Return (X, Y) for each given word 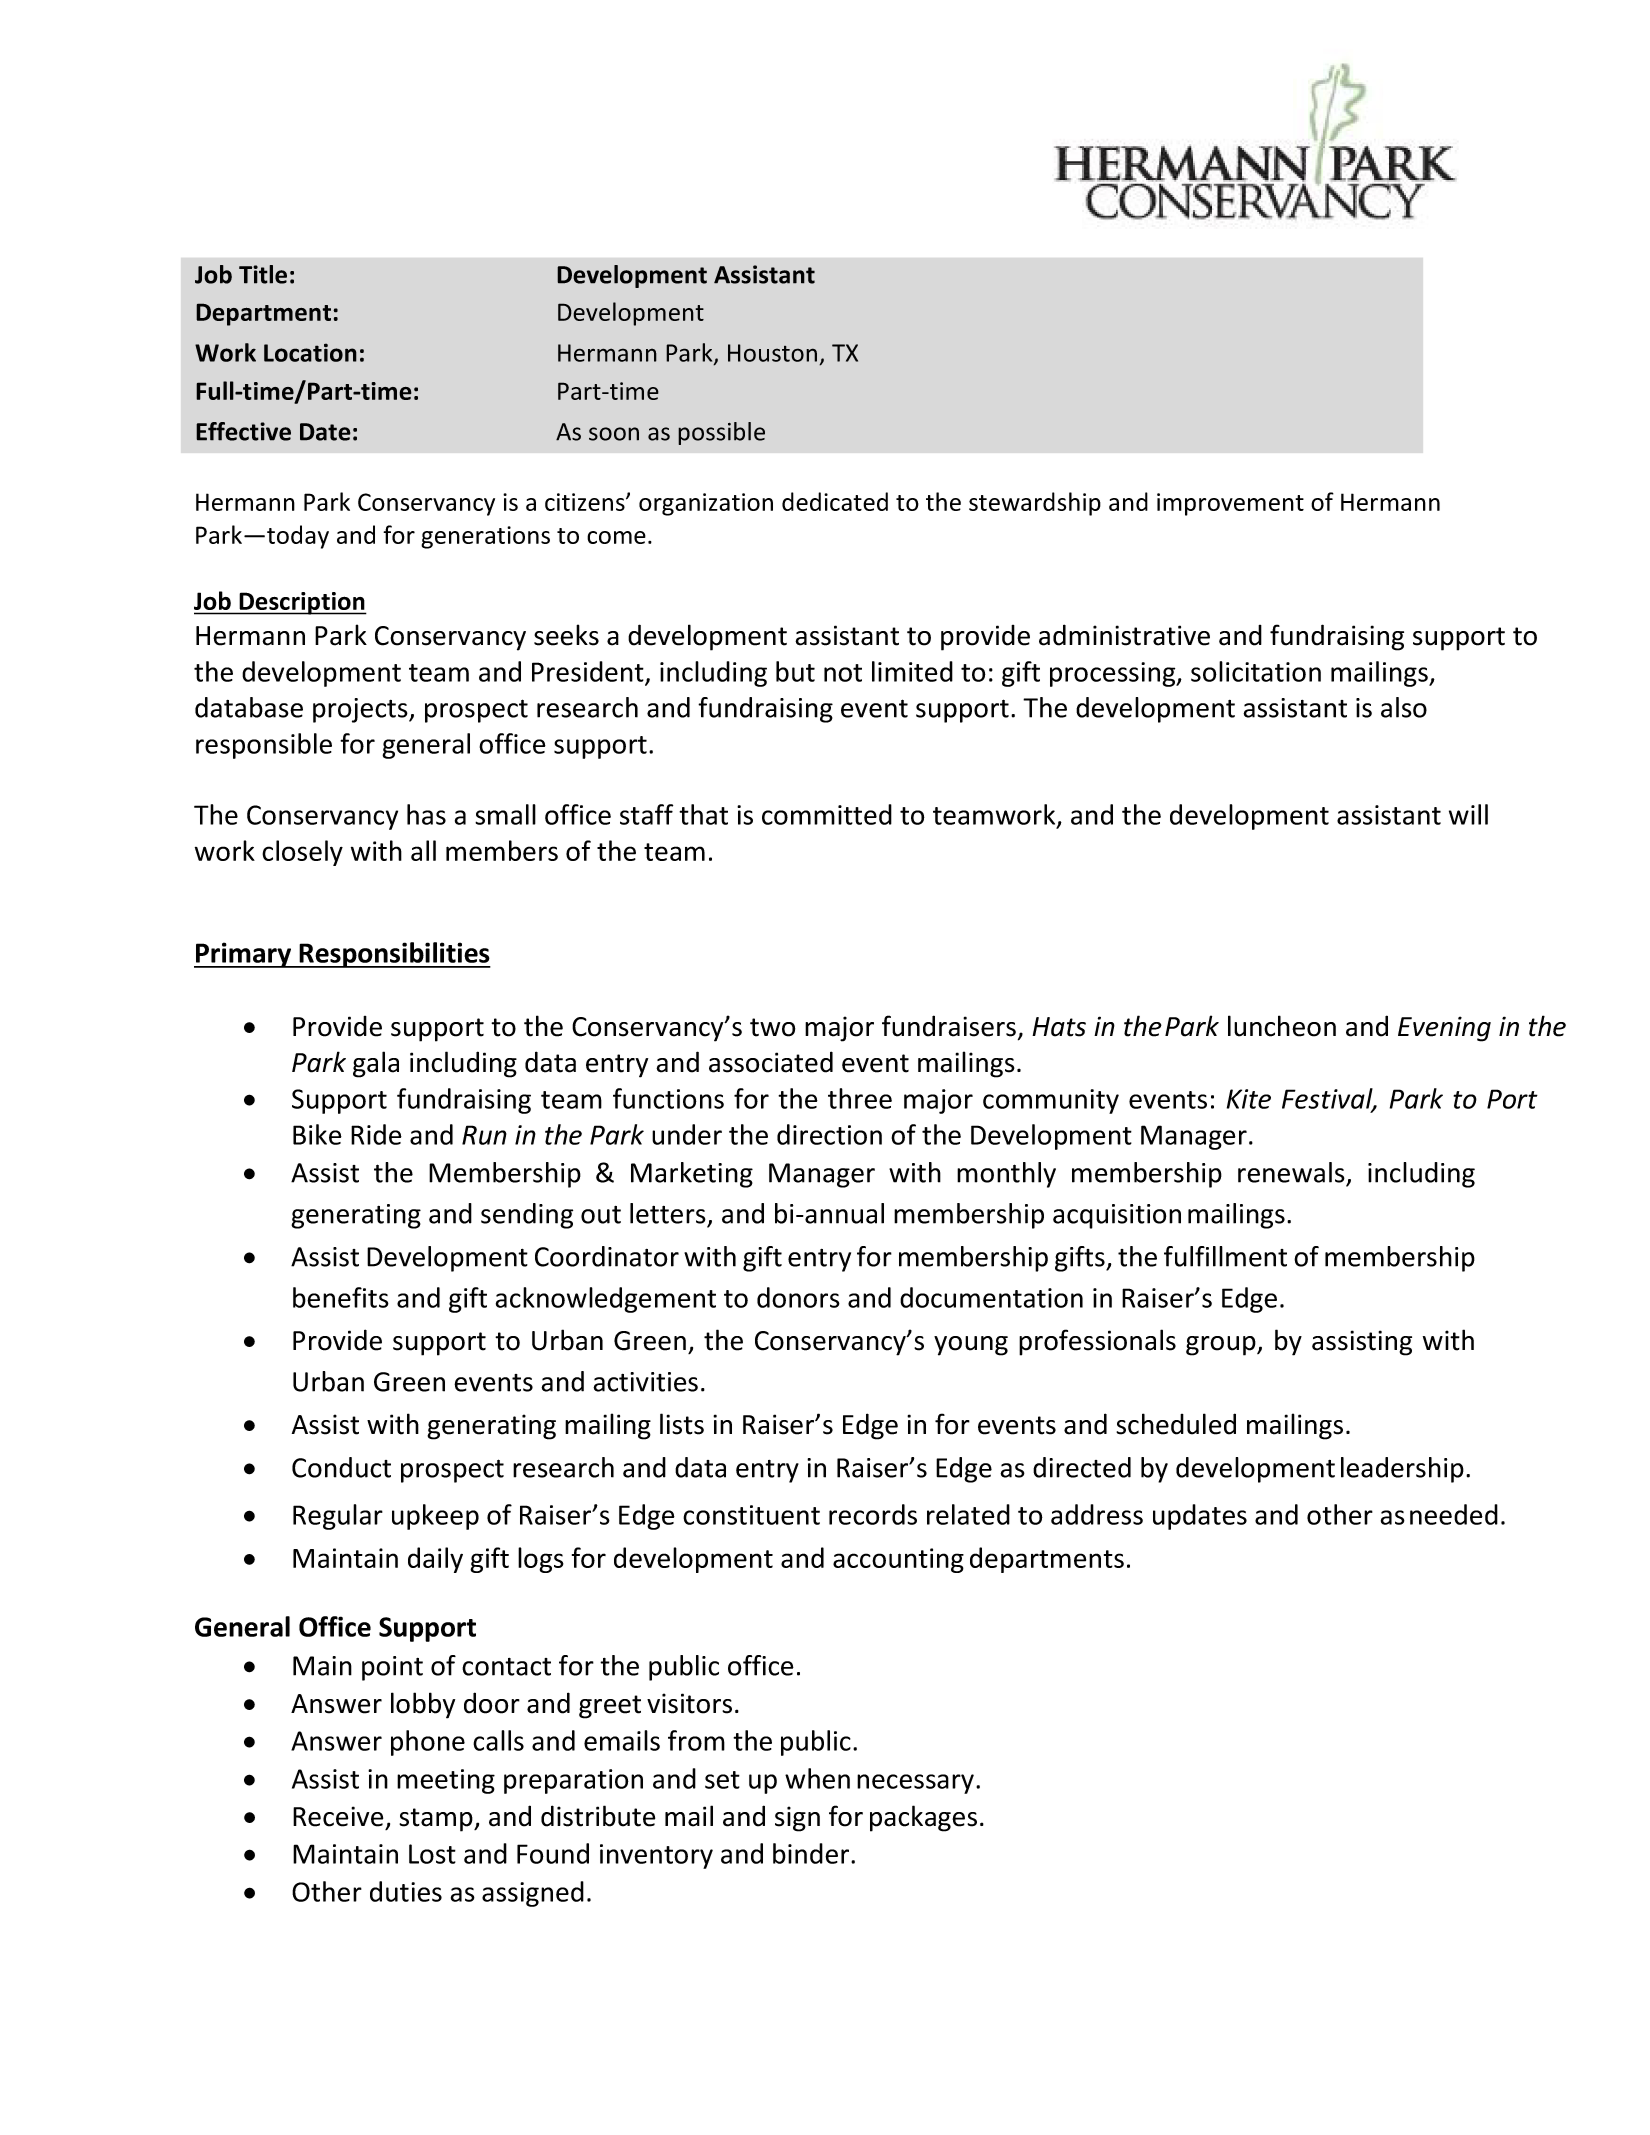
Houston (772, 353)
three (860, 1098)
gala (376, 1064)
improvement (1230, 504)
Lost (432, 1854)
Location (310, 352)
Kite (1249, 1099)
